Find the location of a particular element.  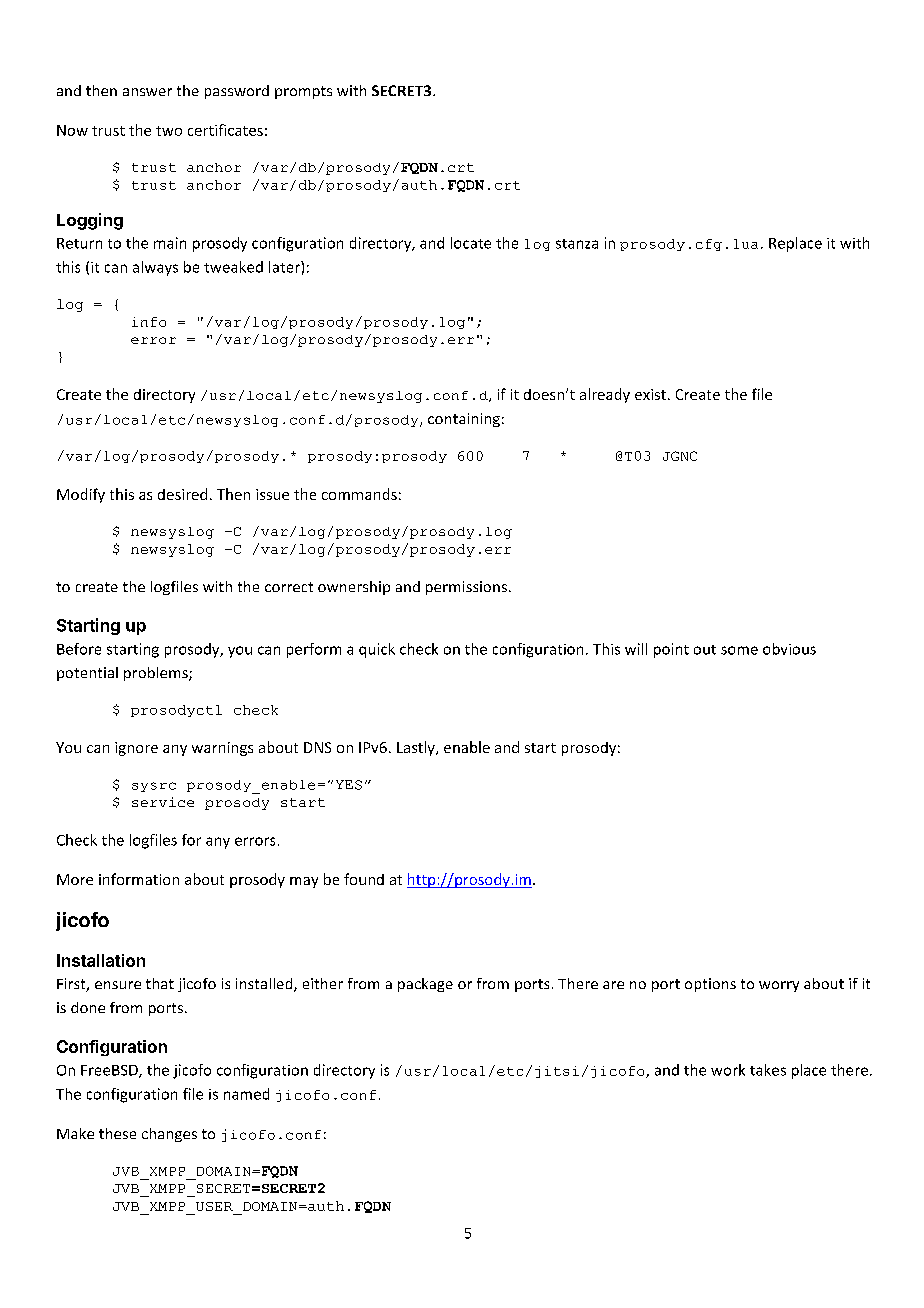

stanza is located at coordinates (577, 244).
